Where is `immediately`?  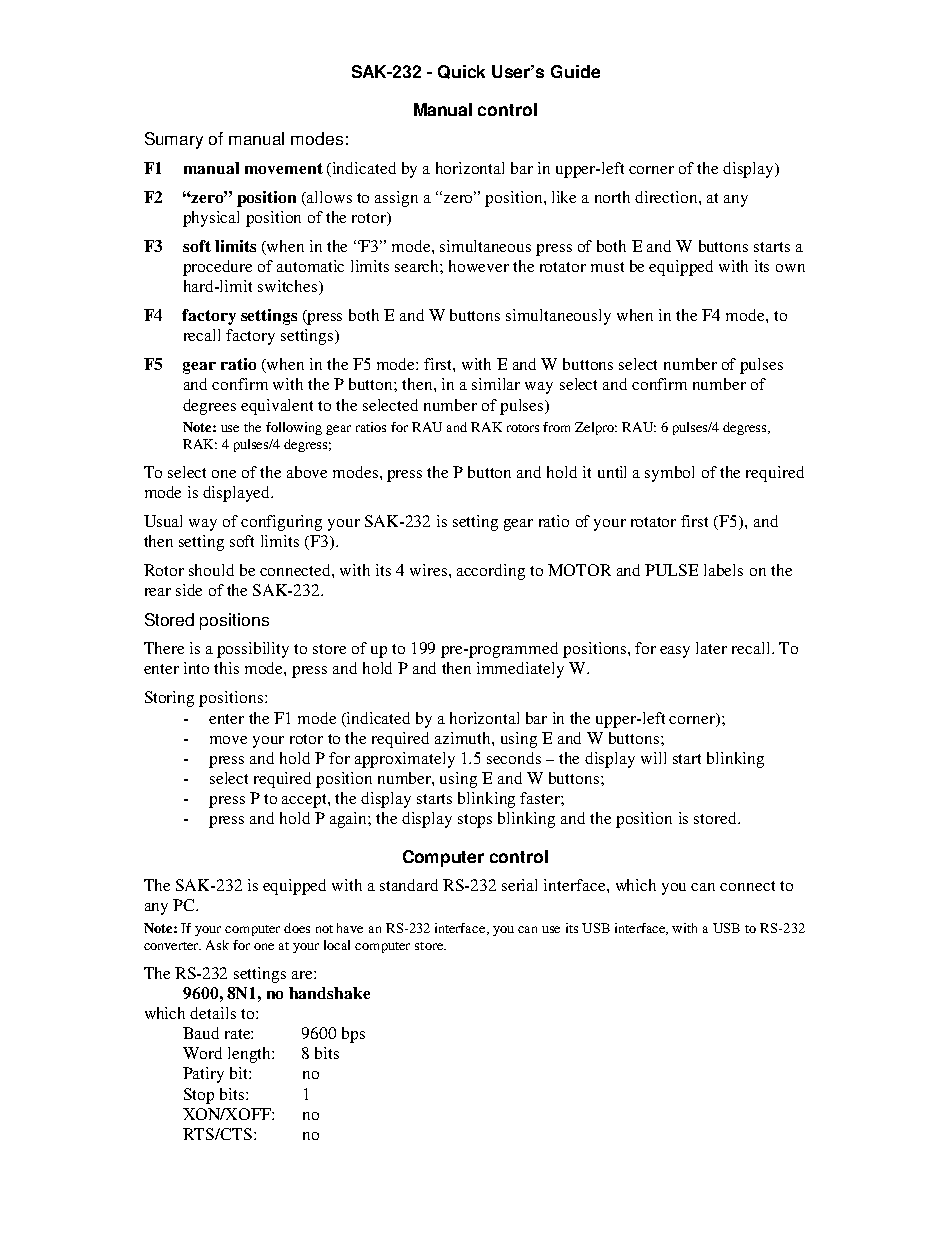 immediately is located at coordinates (520, 670).
